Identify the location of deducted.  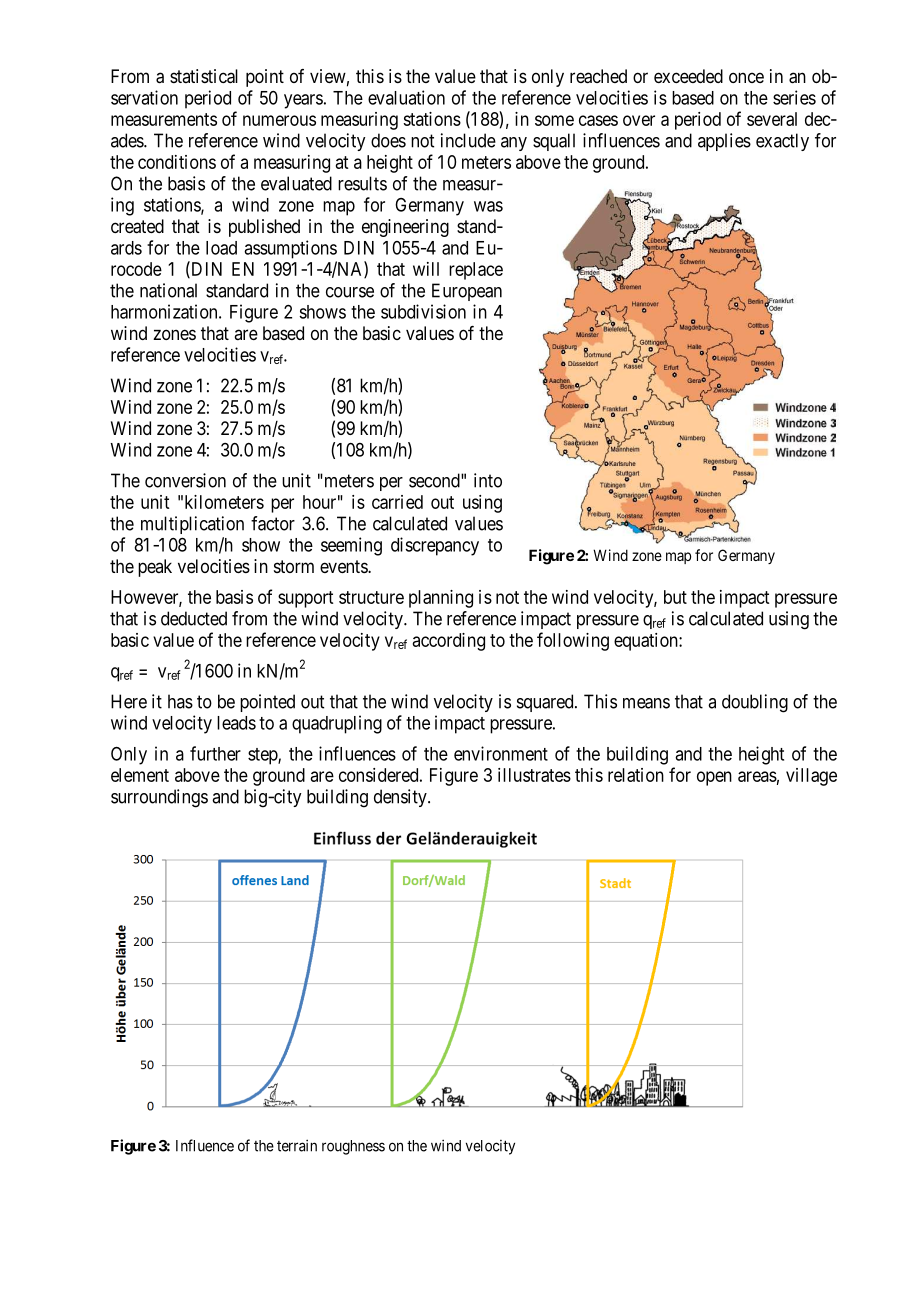
(194, 618).
